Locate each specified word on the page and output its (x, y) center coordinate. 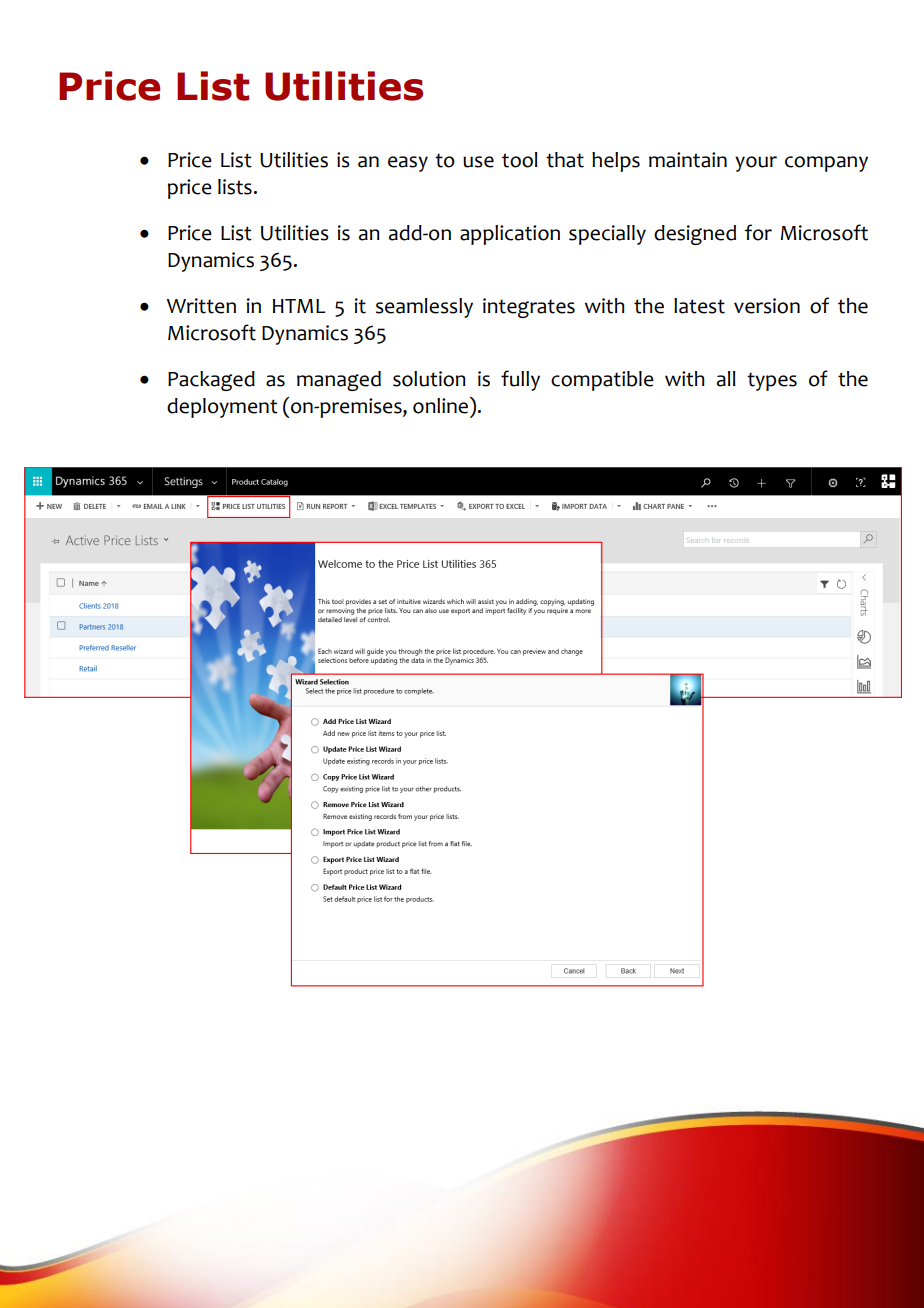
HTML (299, 306)
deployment (222, 408)
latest (699, 306)
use (478, 162)
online (440, 406)
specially (607, 235)
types (772, 381)
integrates (529, 308)
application (510, 235)
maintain (688, 160)
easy (408, 164)
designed (695, 235)
